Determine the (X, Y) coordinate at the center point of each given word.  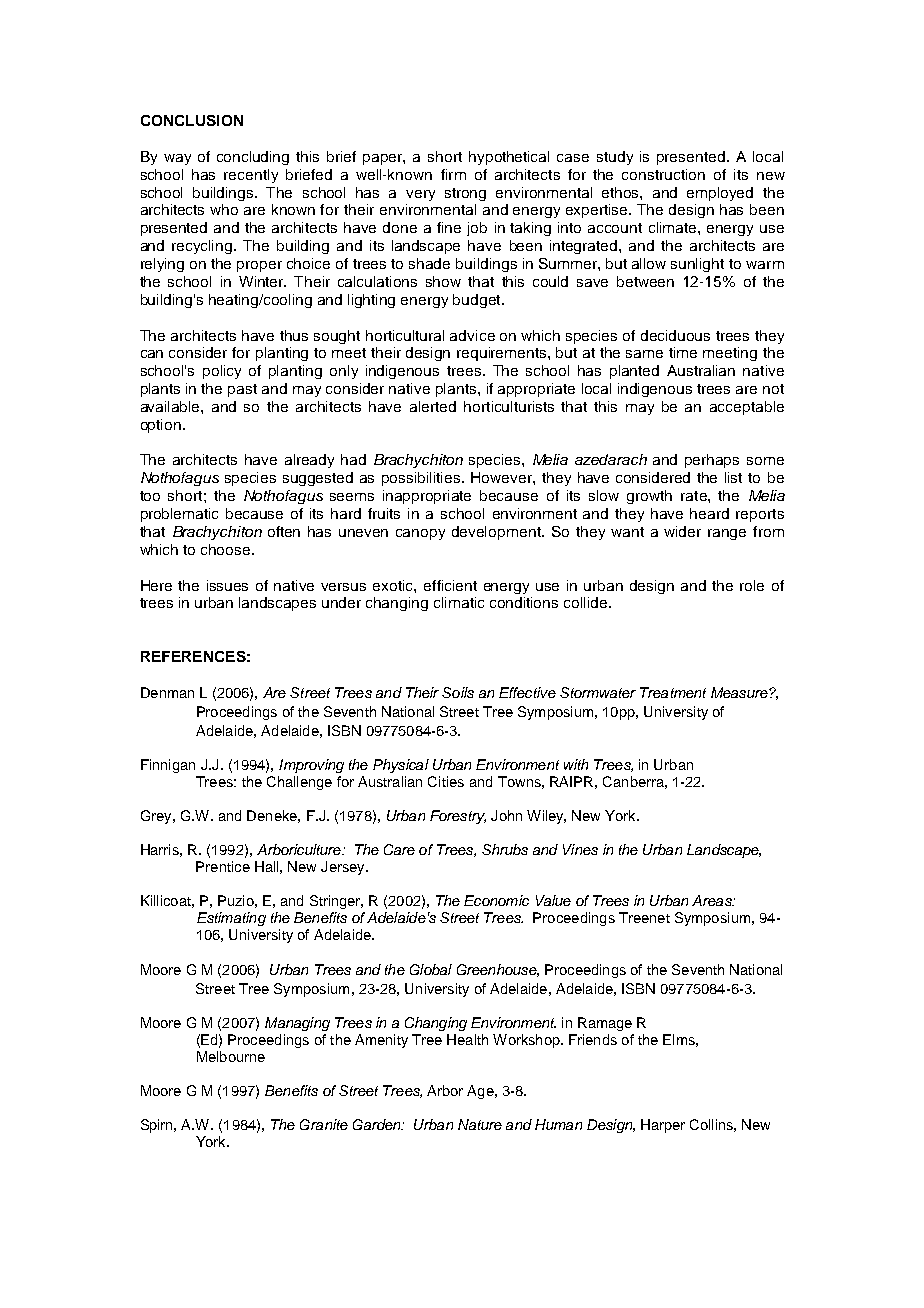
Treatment (673, 692)
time (683, 352)
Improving (311, 766)
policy (222, 372)
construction (663, 174)
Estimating (231, 919)
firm (453, 174)
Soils (458, 692)
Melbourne (231, 1056)
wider (682, 531)
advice (472, 335)
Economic (496, 900)
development (497, 533)
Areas (713, 900)
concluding (253, 158)
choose (227, 549)
